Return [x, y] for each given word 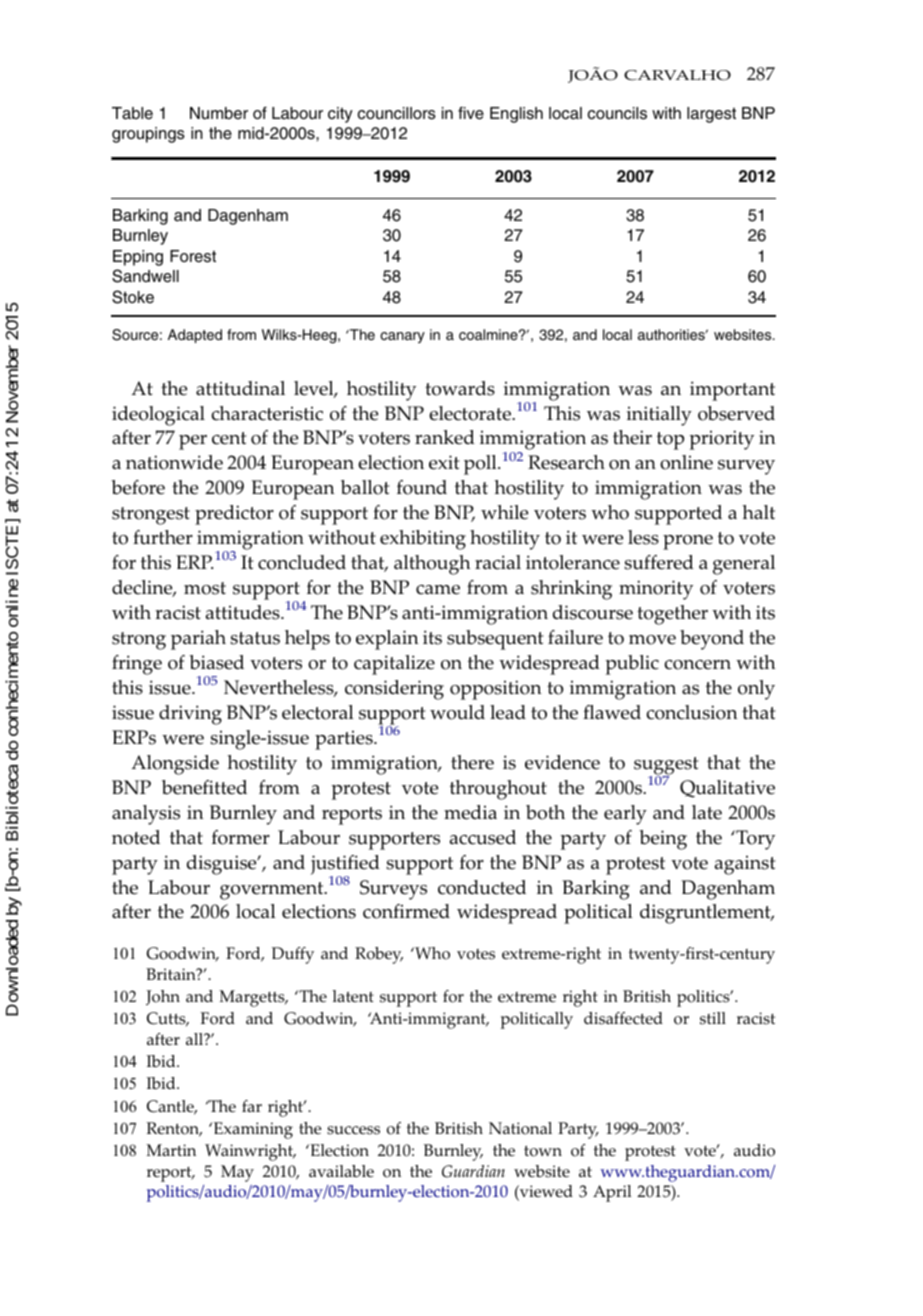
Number [219, 113]
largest [711, 115]
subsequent [495, 640]
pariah [198, 640]
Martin [171, 1150]
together [672, 615]
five [471, 113]
